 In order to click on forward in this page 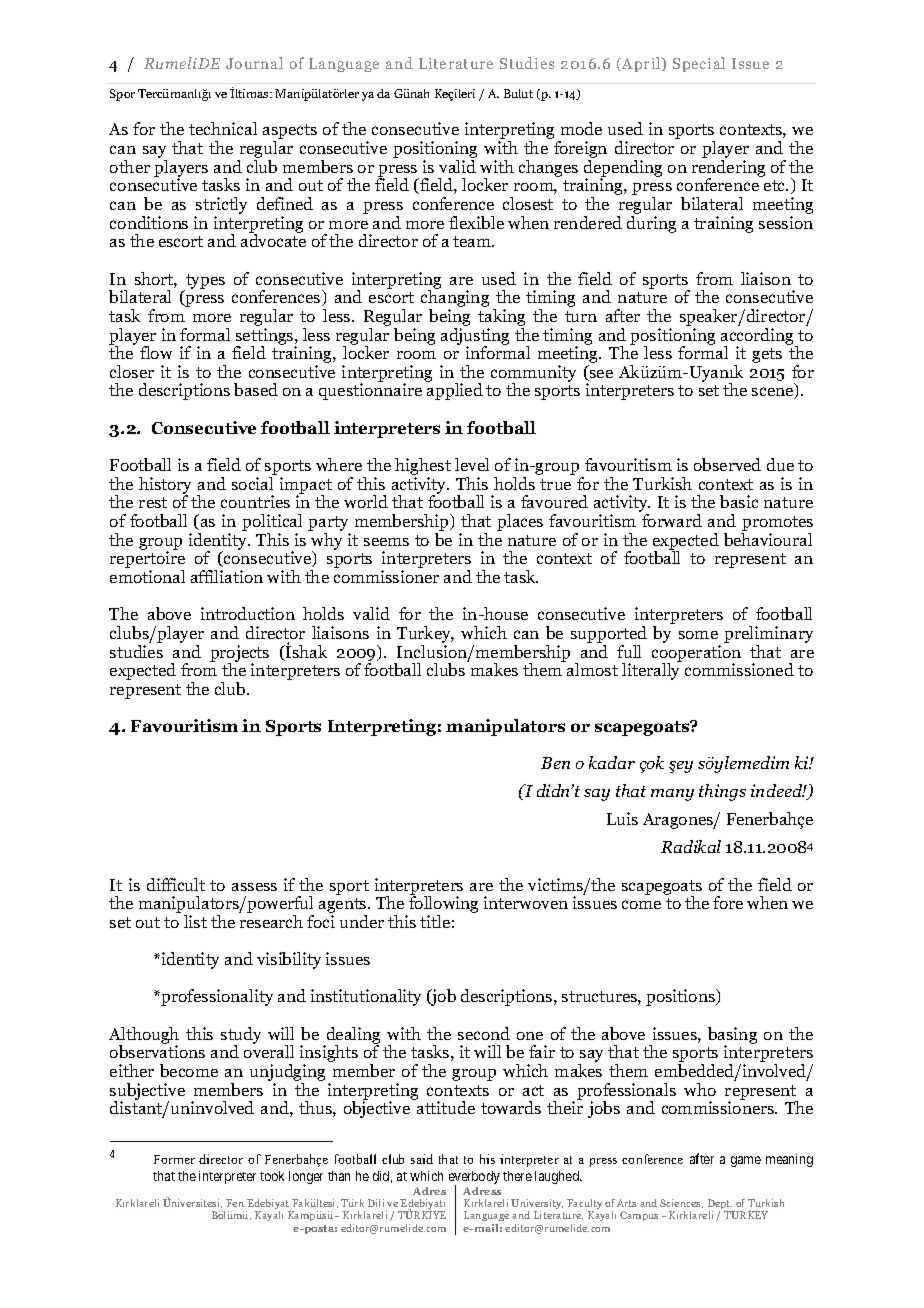, I will do `click(672, 520)`.
